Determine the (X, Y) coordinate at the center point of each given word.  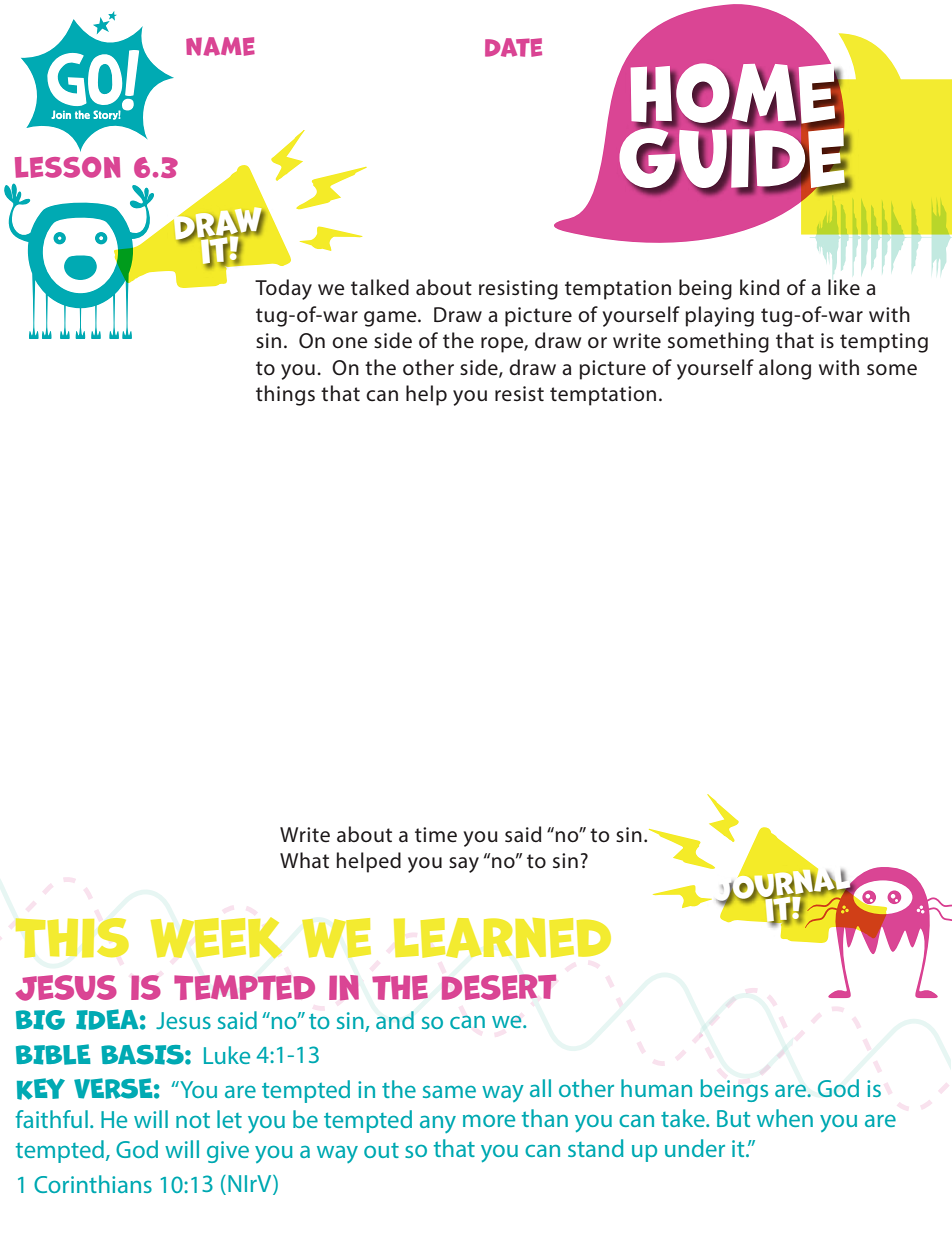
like (844, 287)
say (464, 865)
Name (220, 46)
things (285, 395)
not (193, 1120)
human (656, 1088)
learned (502, 938)
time (436, 835)
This (72, 938)
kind (759, 287)
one (350, 343)
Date (513, 47)
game (391, 319)
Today (283, 289)
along (785, 369)
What (304, 860)
